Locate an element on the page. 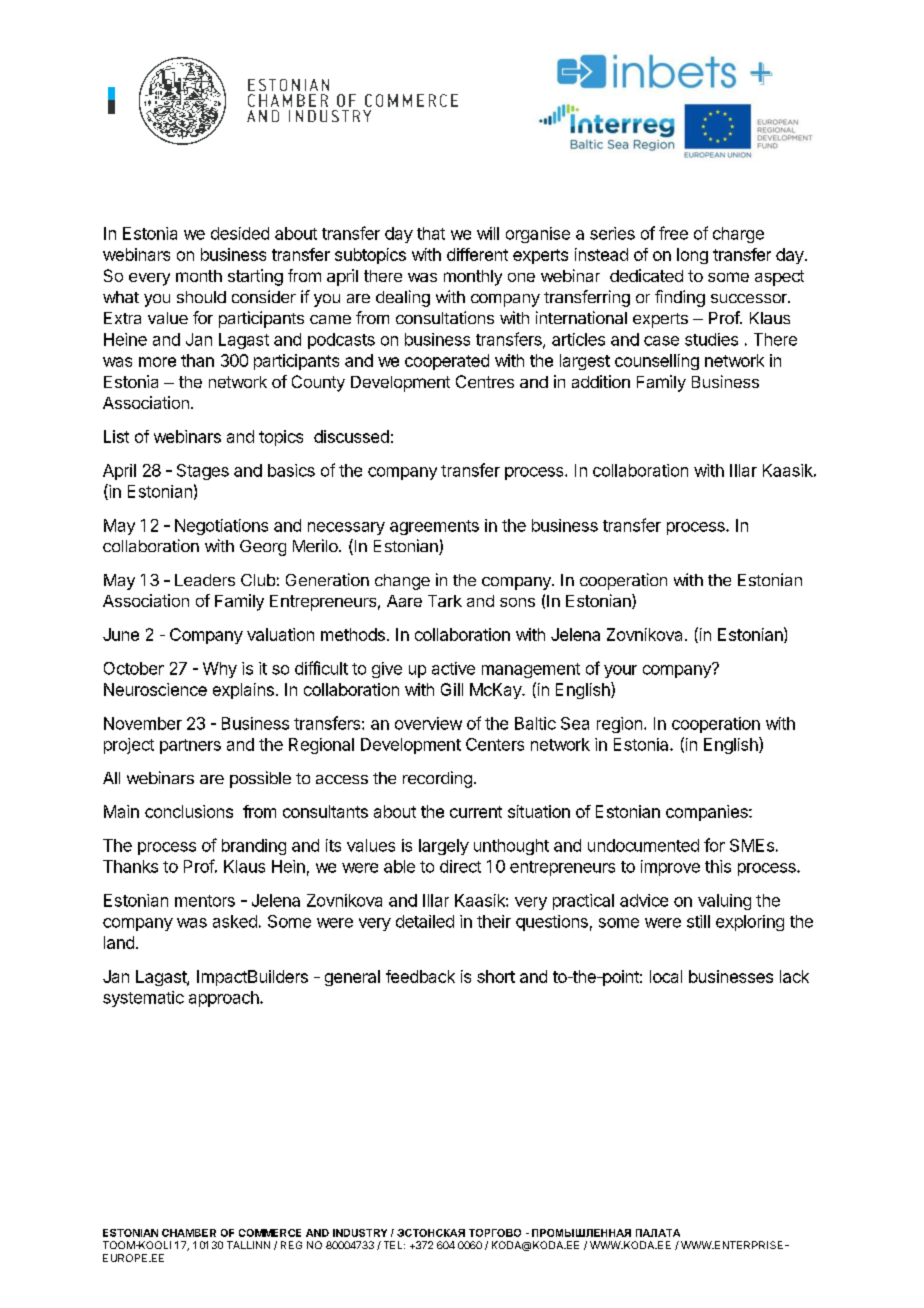  different is located at coordinates (477, 254).
